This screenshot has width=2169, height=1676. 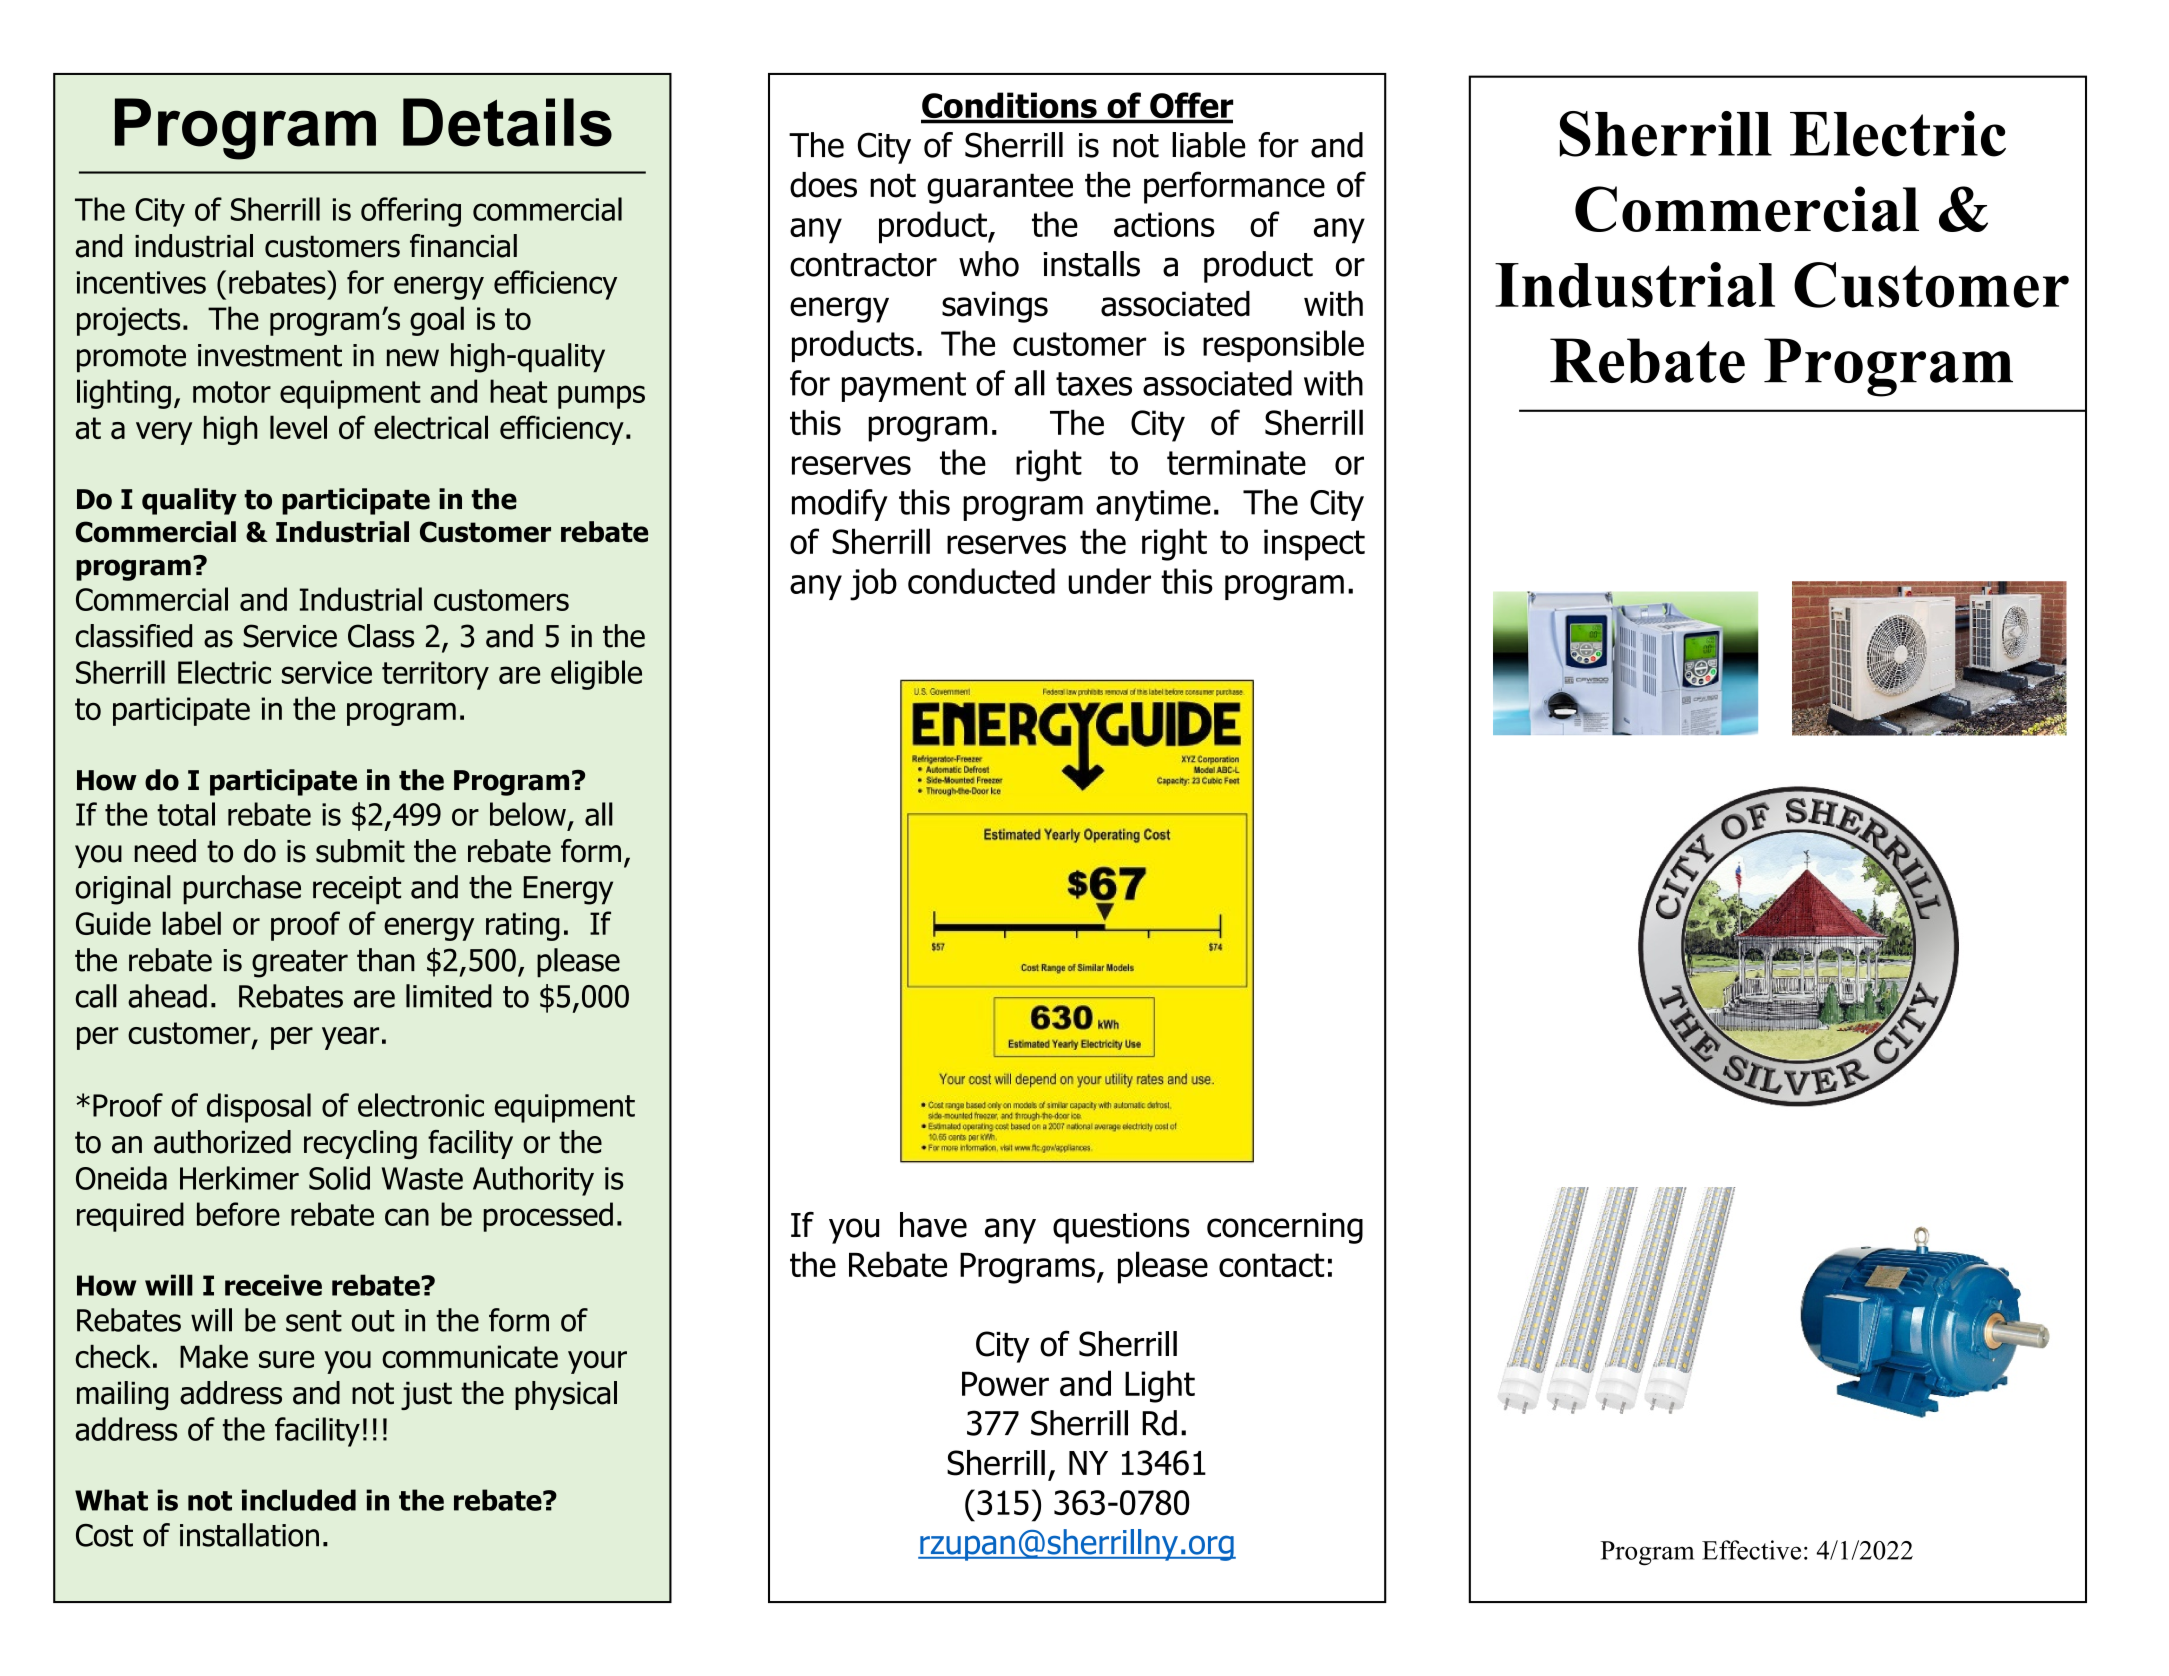 What do you see at coordinates (299, 1500) in the screenshot?
I see `included` at bounding box center [299, 1500].
